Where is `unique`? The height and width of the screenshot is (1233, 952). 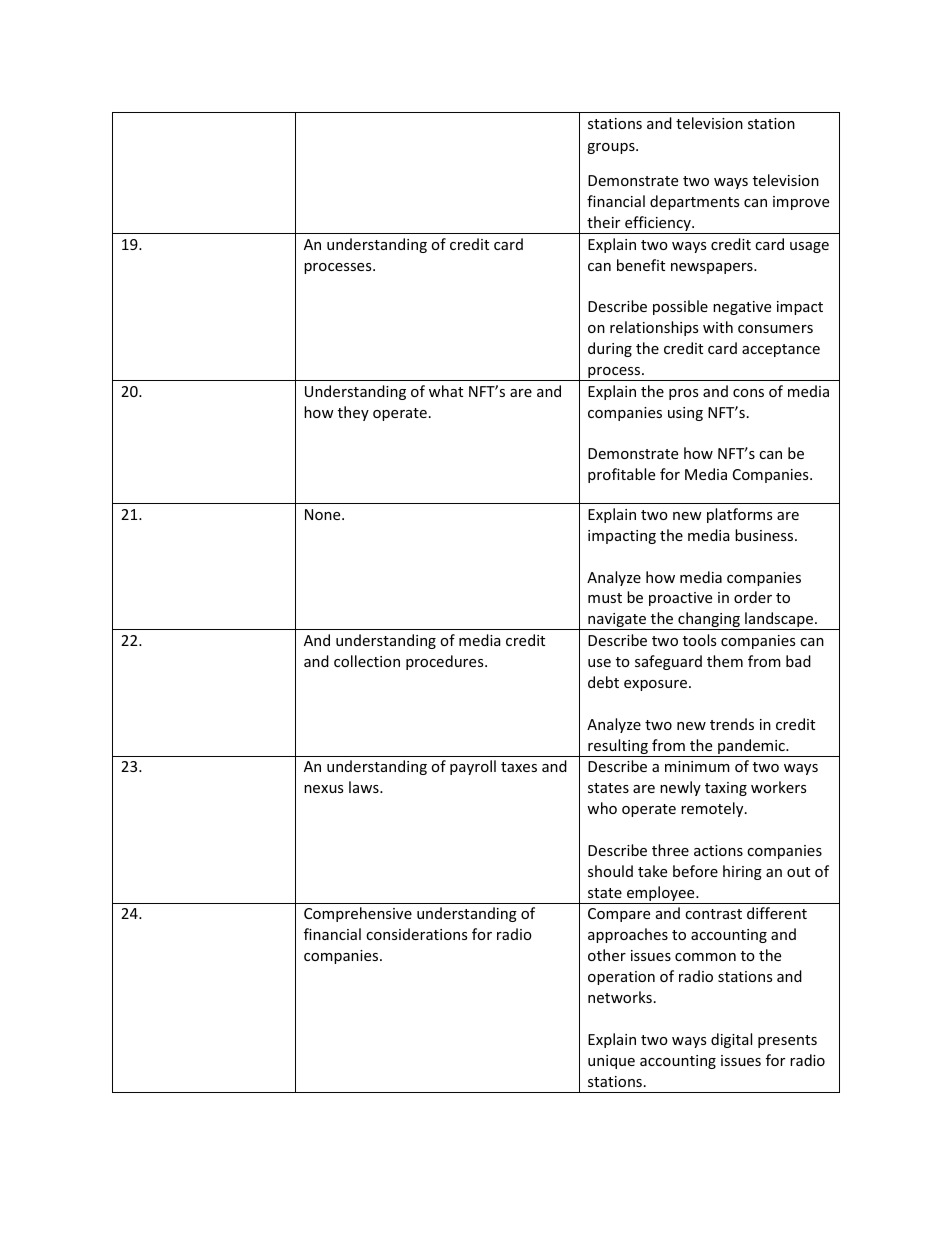
unique is located at coordinates (611, 1062).
